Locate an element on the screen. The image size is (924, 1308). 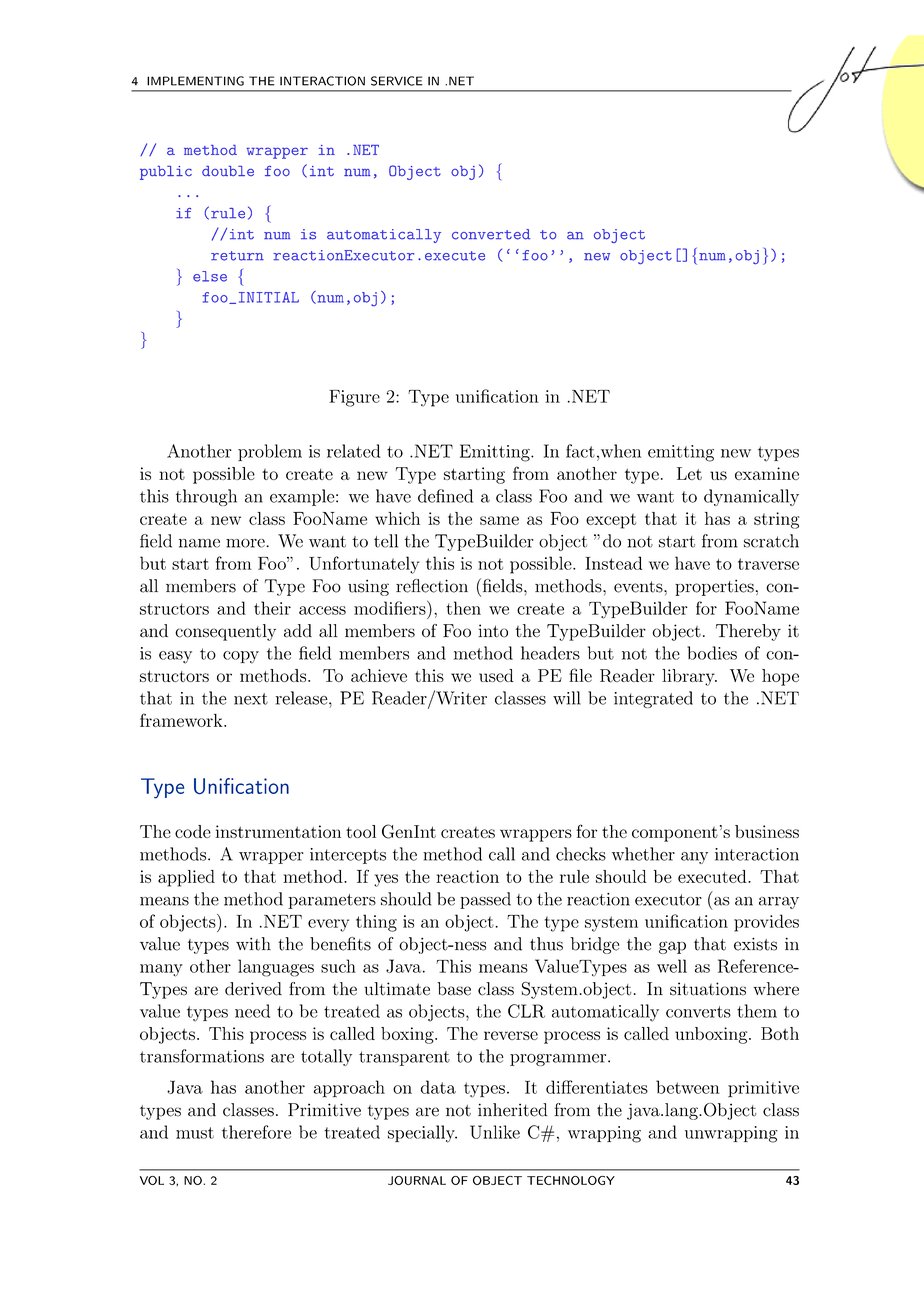
IMPLEMENTING is located at coordinates (195, 81).
